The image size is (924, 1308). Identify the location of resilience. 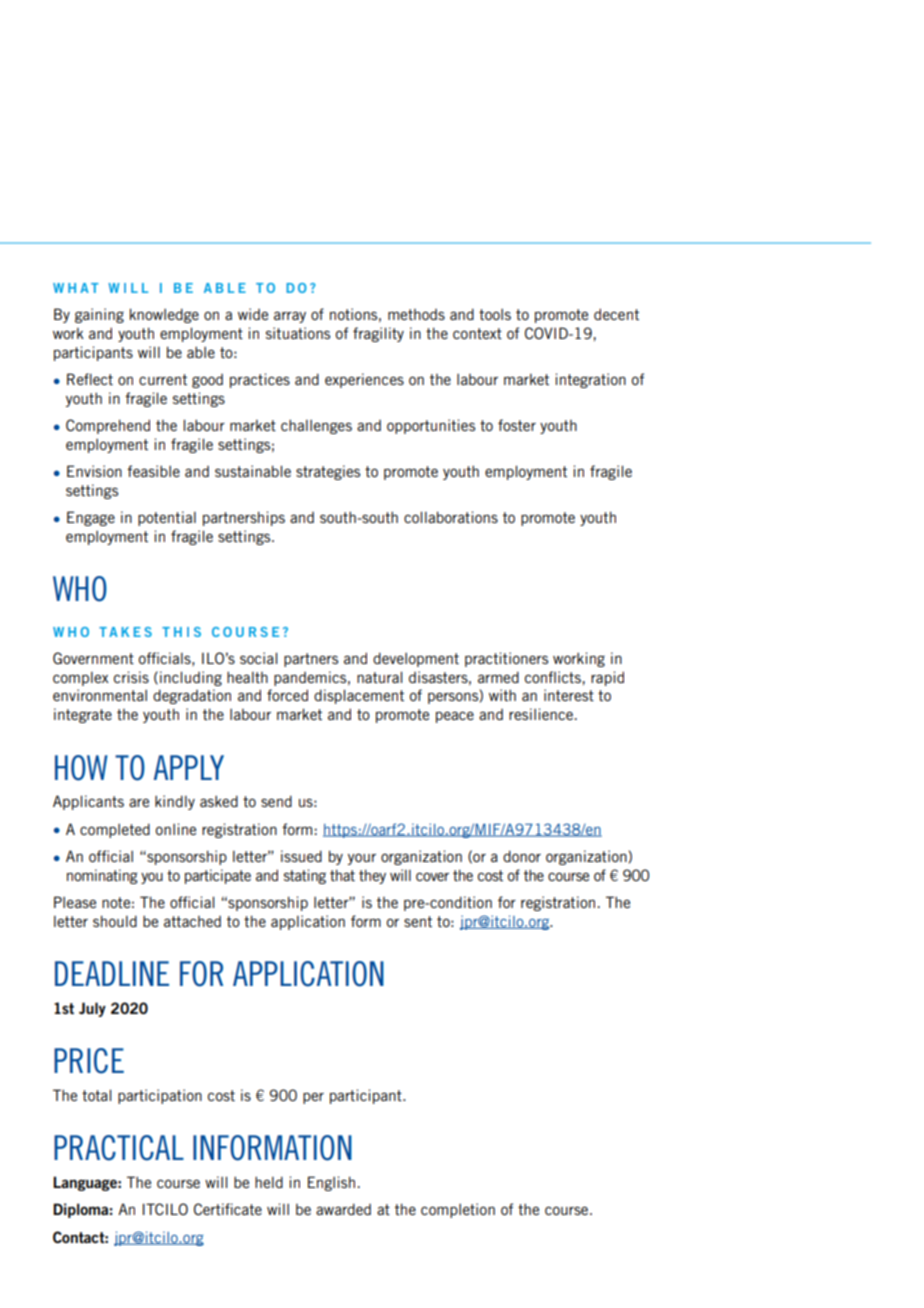
(542, 714).
